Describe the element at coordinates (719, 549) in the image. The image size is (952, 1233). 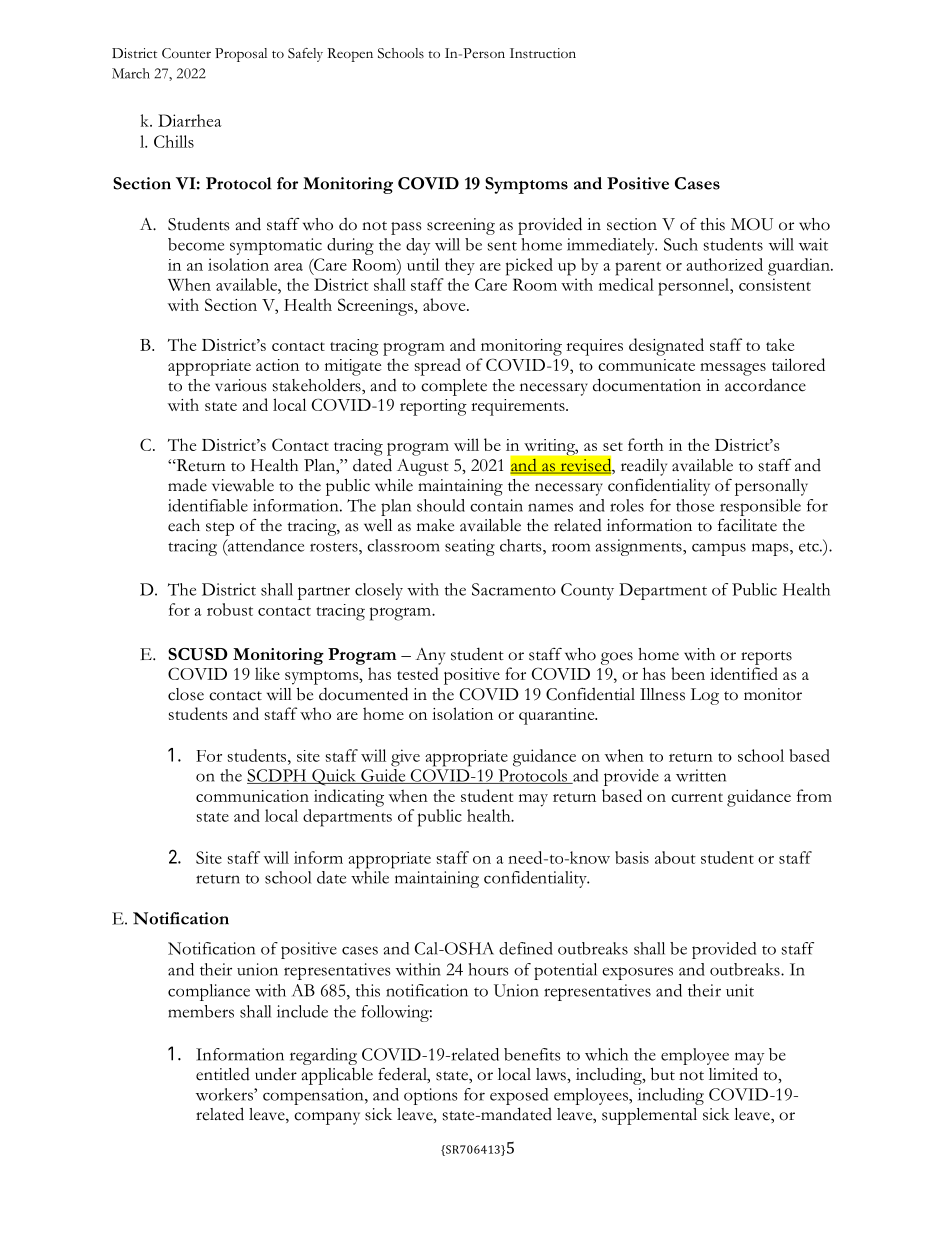
I see `campus` at that location.
